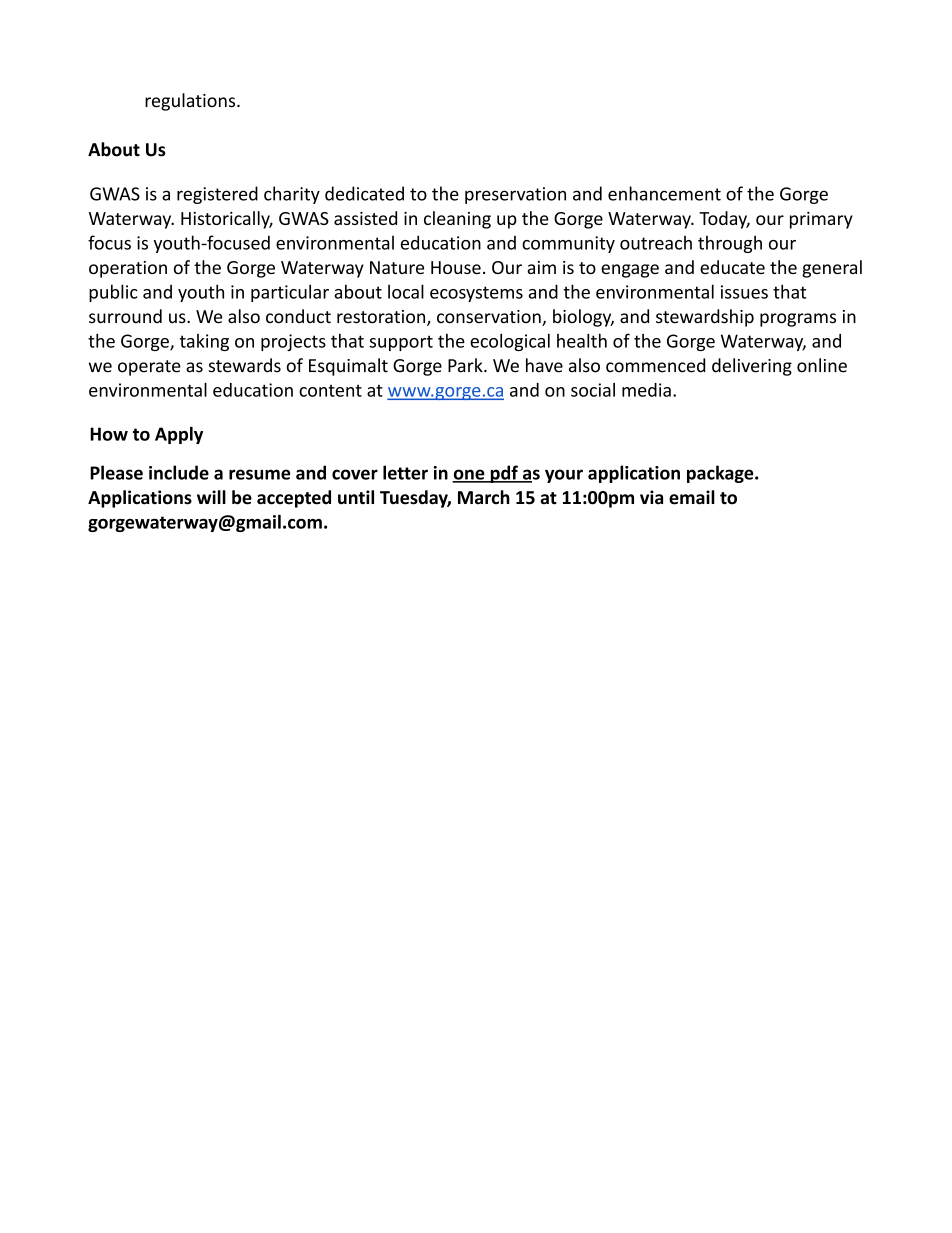 Image resolution: width=952 pixels, height=1233 pixels. What do you see at coordinates (113, 293) in the document?
I see `public` at bounding box center [113, 293].
